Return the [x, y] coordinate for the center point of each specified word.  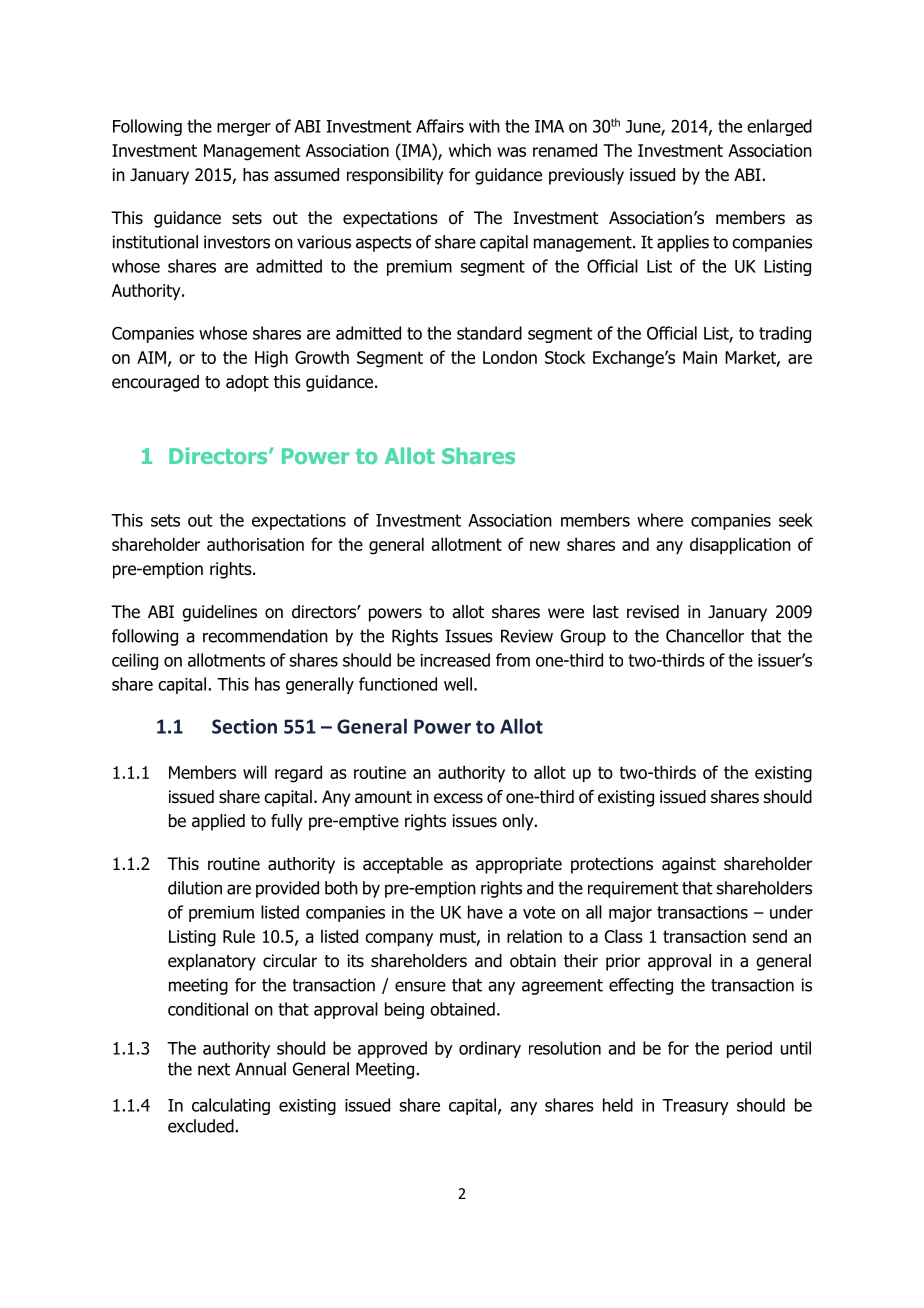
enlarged [779, 127]
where [660, 520]
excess [458, 798]
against [689, 865]
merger [244, 129]
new [545, 546]
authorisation [255, 544]
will [255, 772]
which [470, 150]
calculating [231, 1106]
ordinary [490, 1049]
